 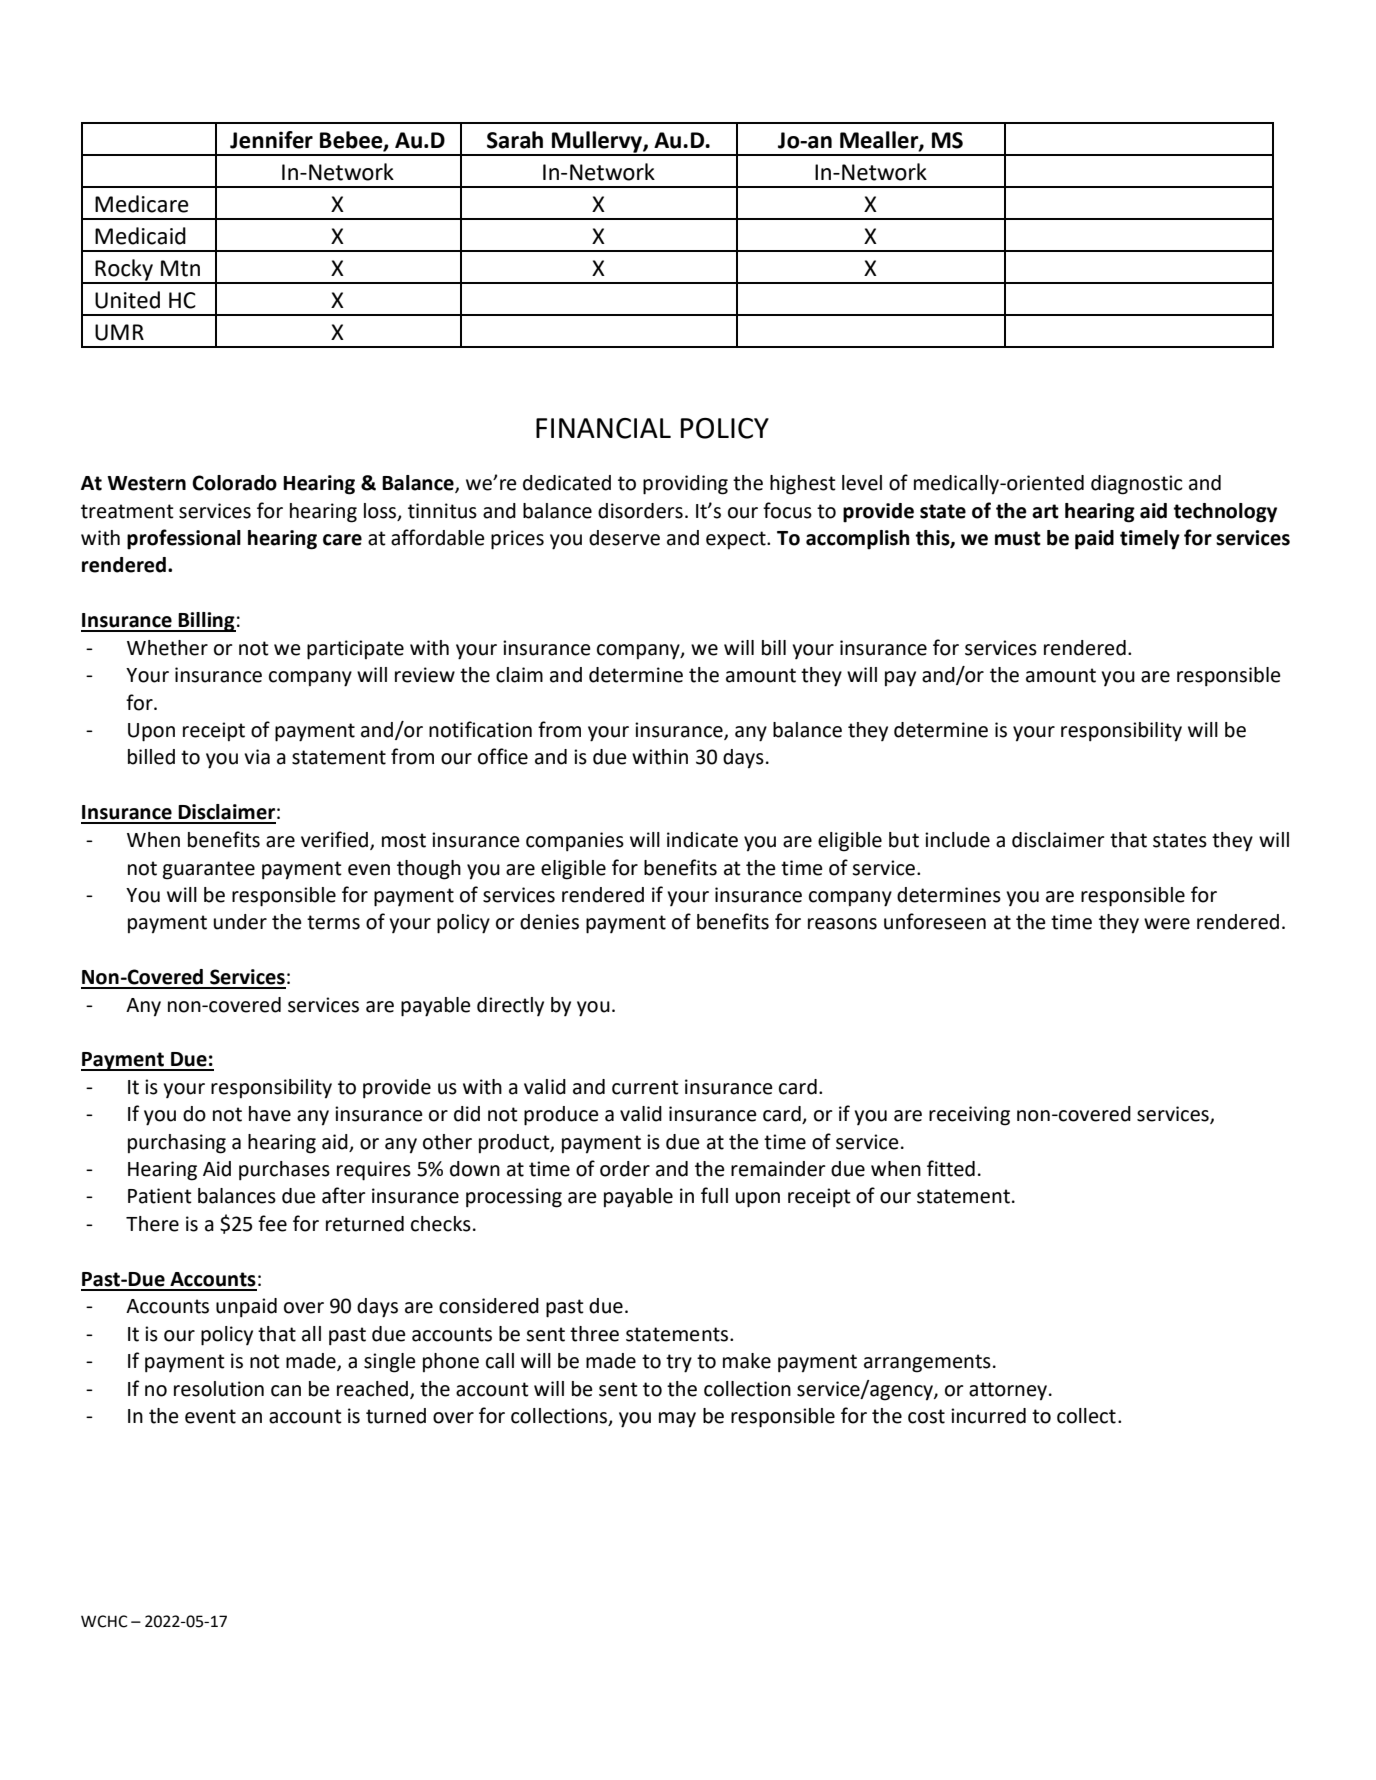 I want to click on try, so click(x=679, y=1363).
